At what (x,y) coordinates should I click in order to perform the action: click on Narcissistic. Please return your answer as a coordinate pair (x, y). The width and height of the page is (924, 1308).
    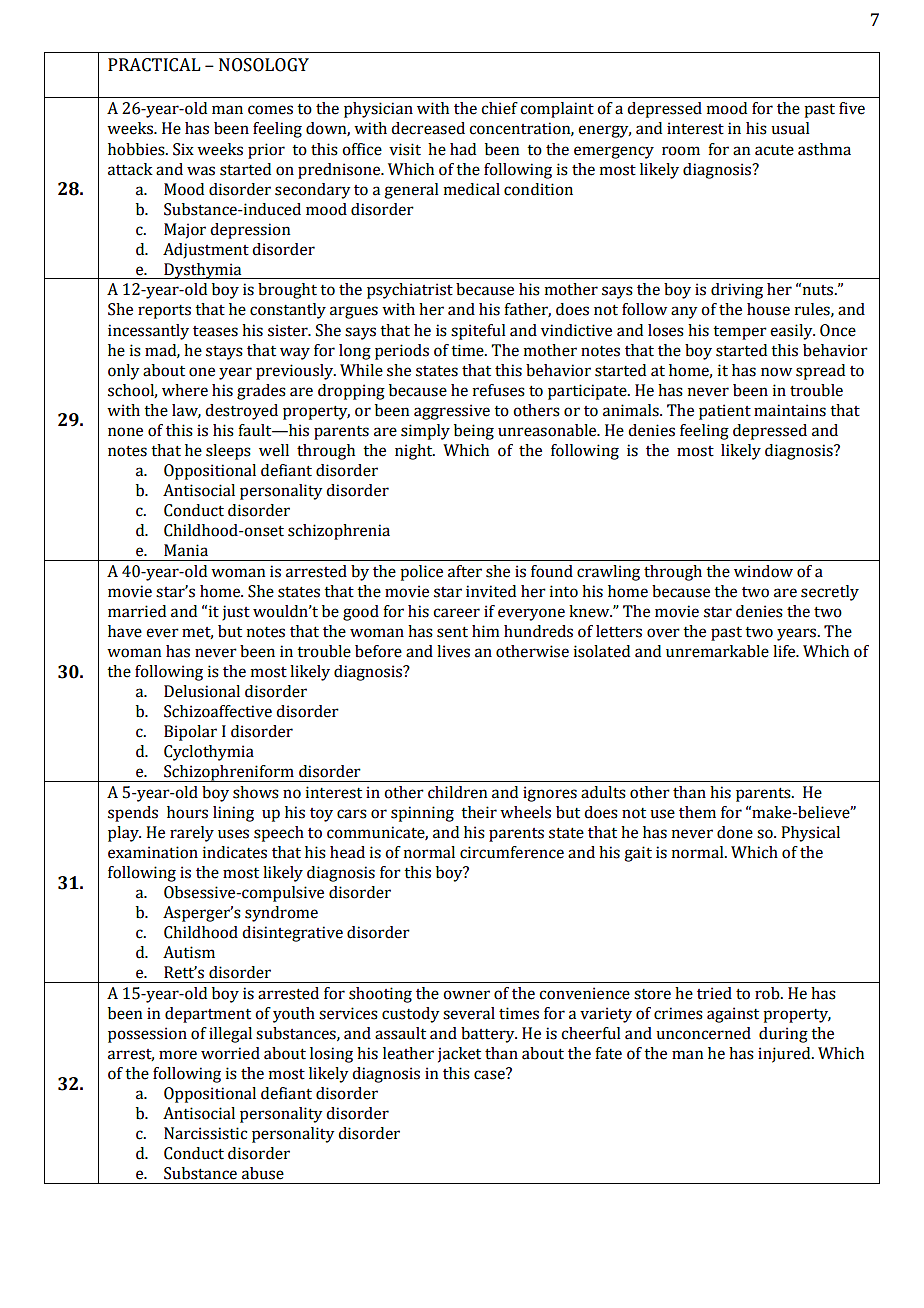
    Looking at the image, I should click on (205, 1133).
